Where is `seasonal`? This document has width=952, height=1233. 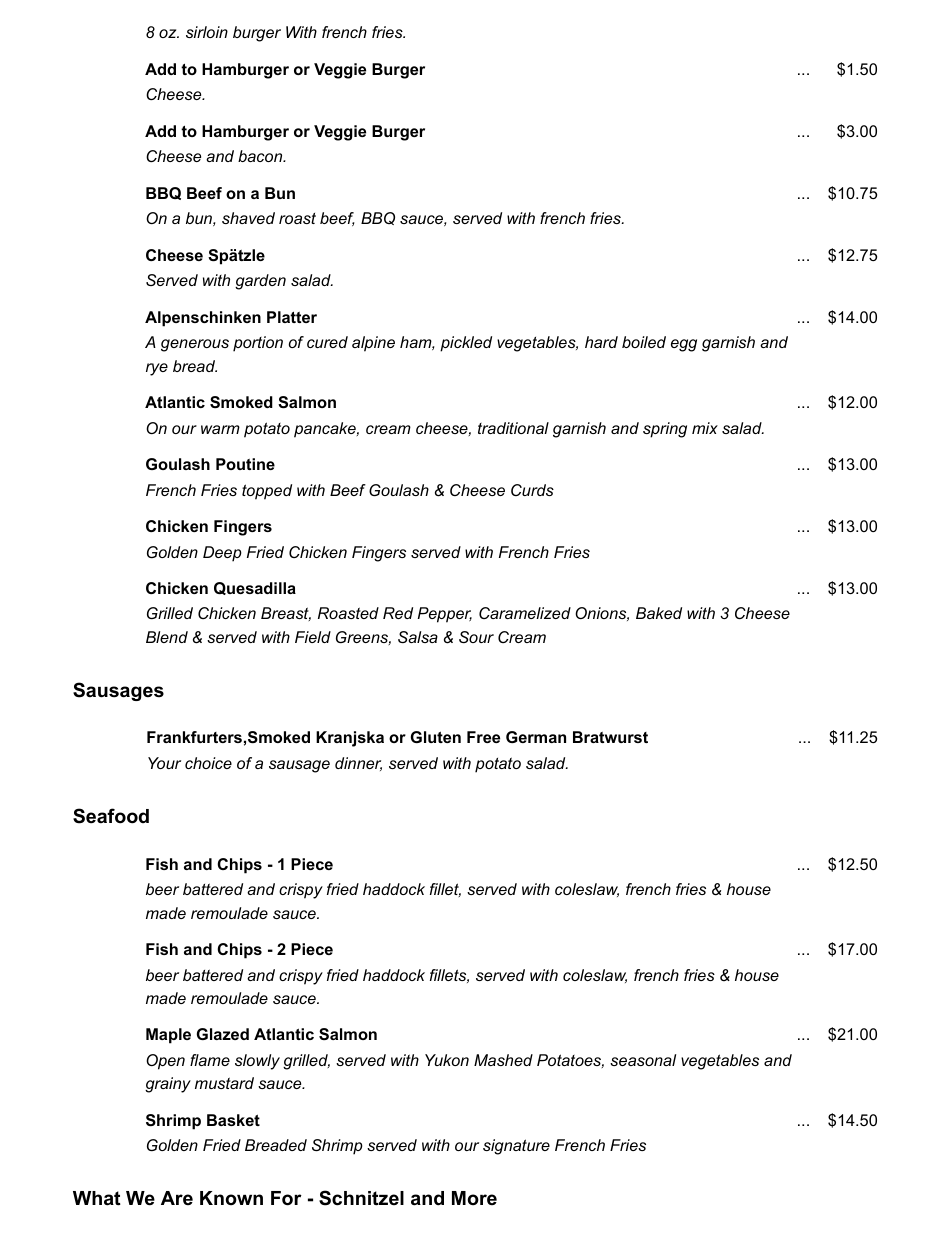 seasonal is located at coordinates (643, 1060).
